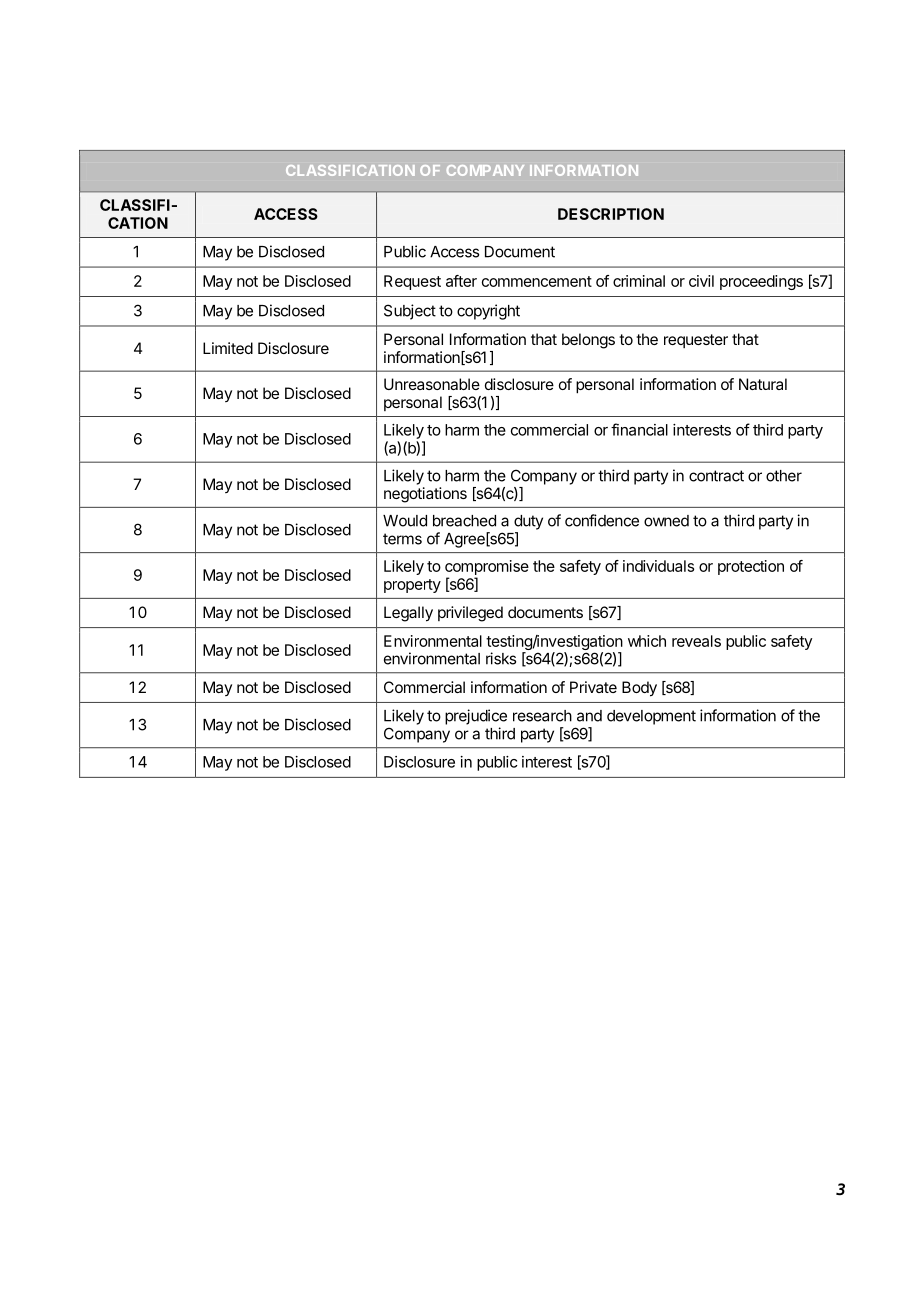 The height and width of the document is (1308, 924). What do you see at coordinates (701, 281) in the document?
I see `civil` at bounding box center [701, 281].
